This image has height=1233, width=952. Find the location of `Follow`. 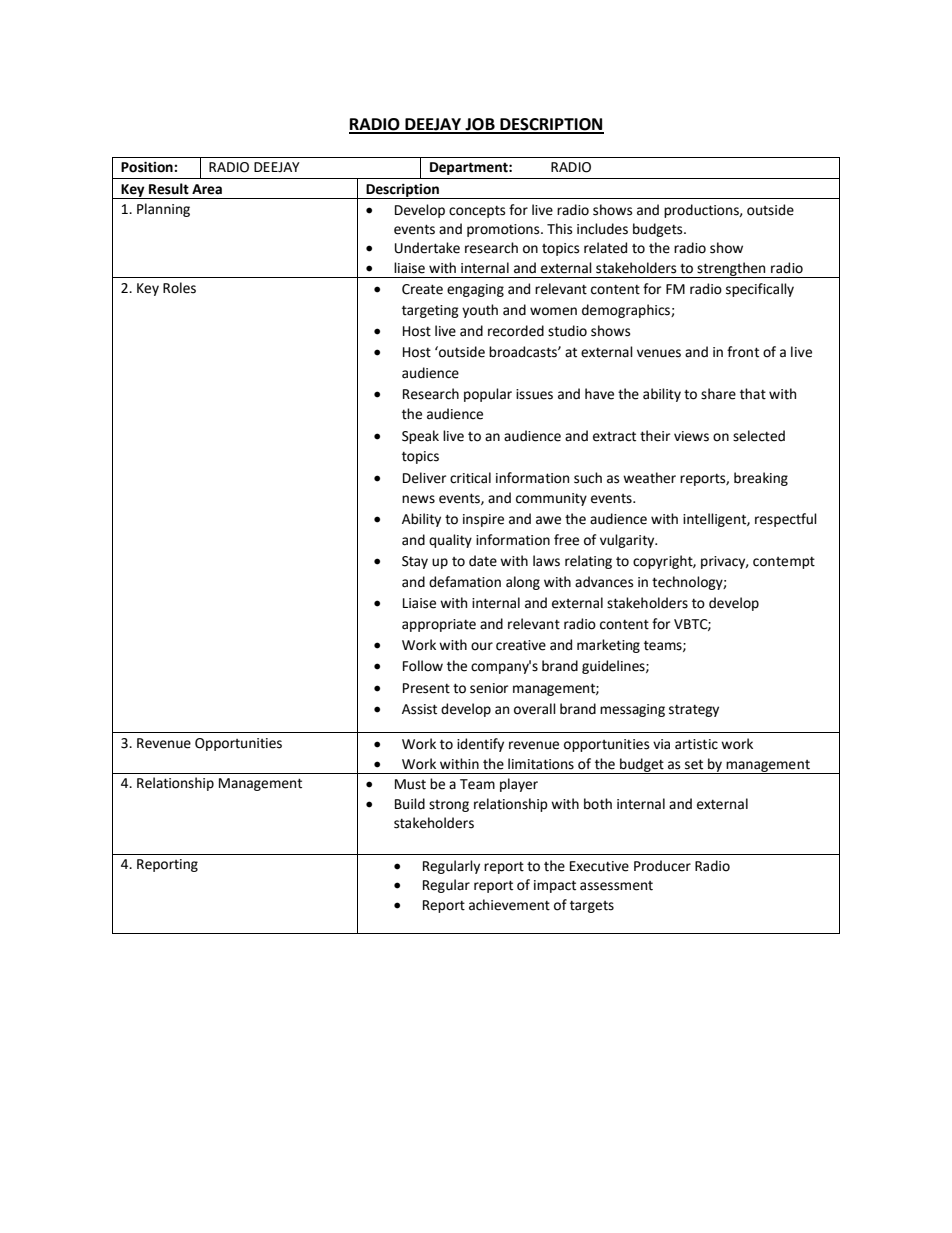

Follow is located at coordinates (423, 666).
